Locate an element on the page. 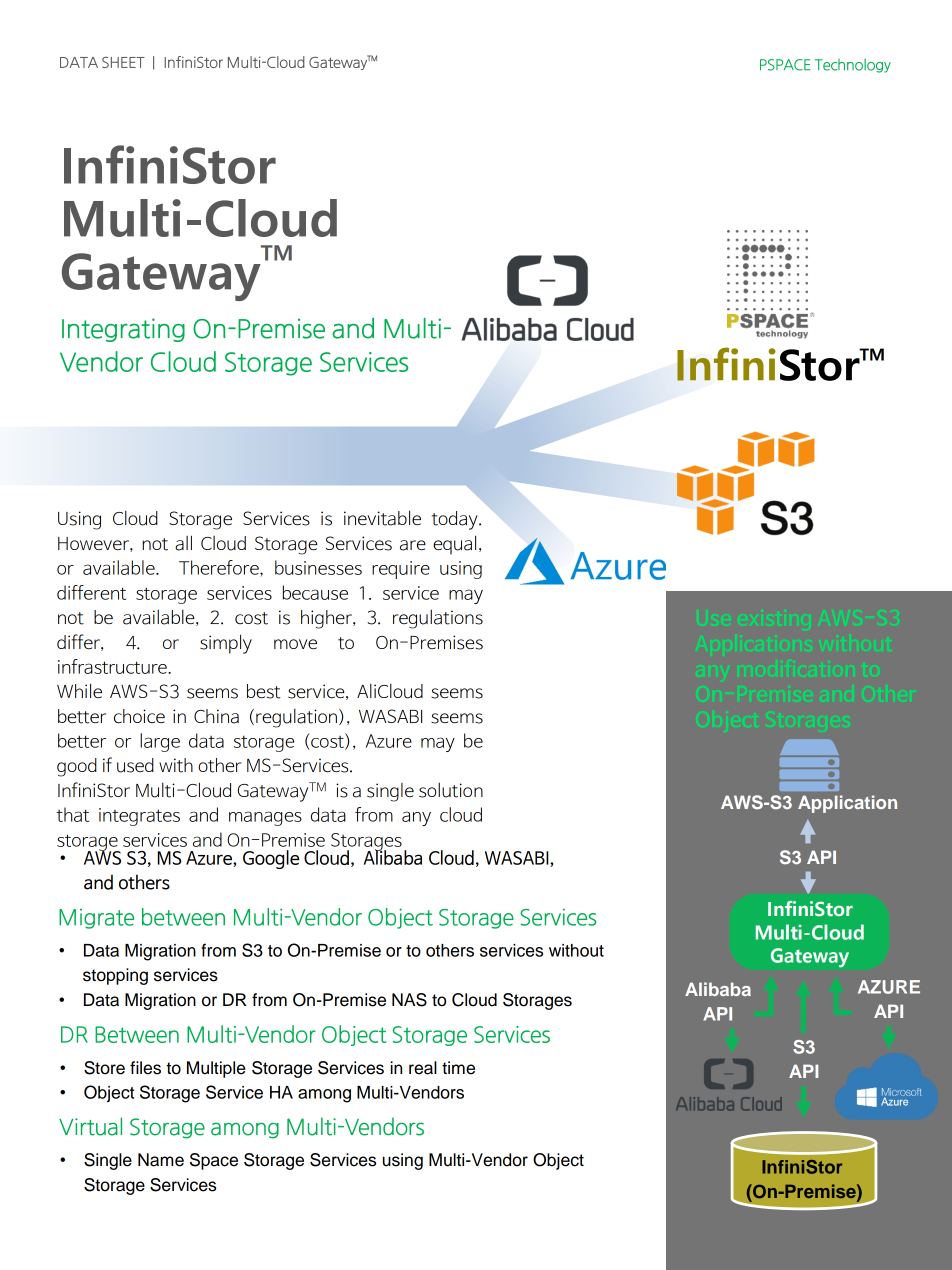  Technology is located at coordinates (853, 65).
